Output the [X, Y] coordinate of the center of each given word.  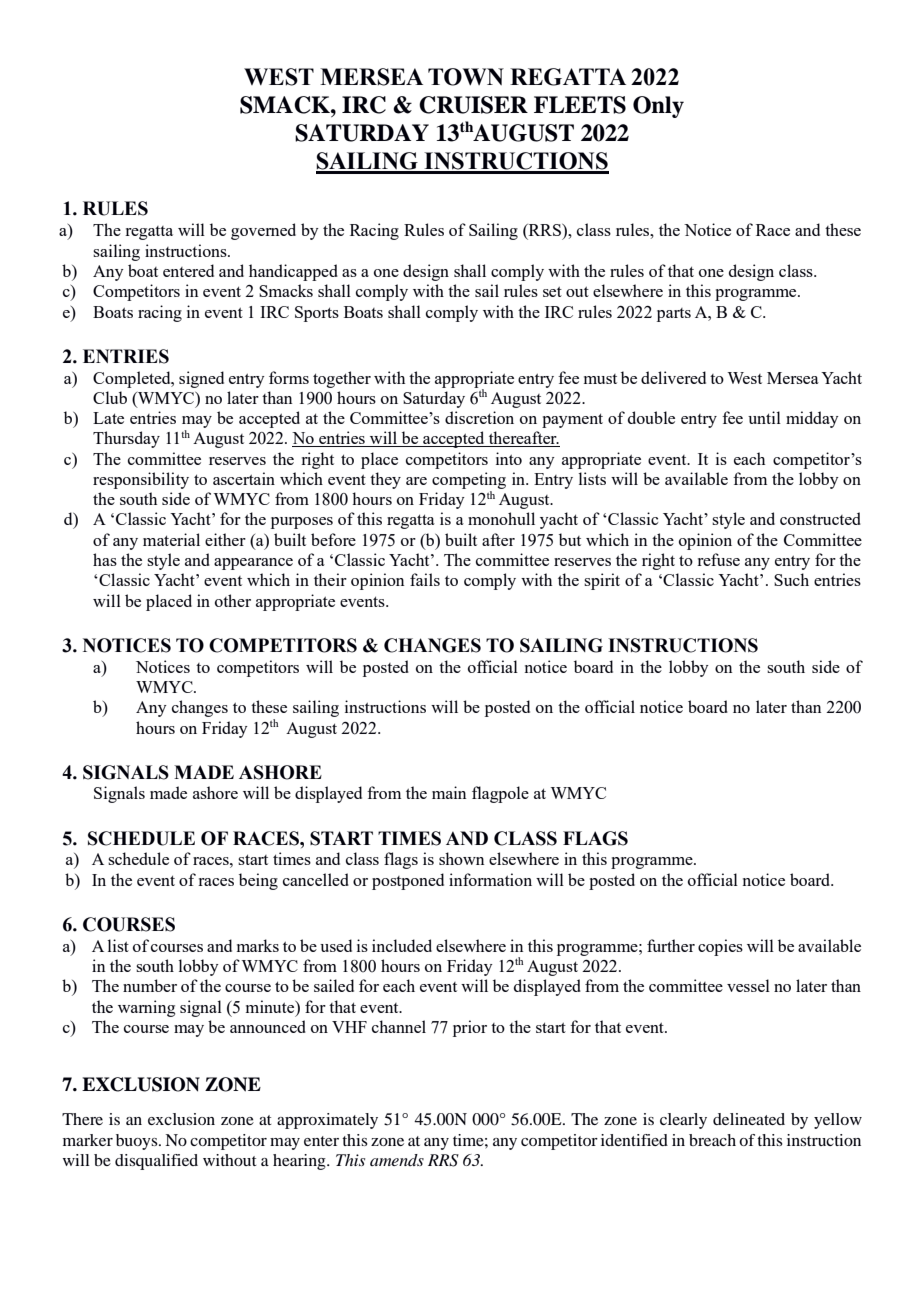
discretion [479, 417]
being [258, 881]
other [233, 600]
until [764, 417]
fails [425, 579]
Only [658, 107]
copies [720, 947]
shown [461, 858]
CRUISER [473, 105]
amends [397, 1160]
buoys [138, 1142]
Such [791, 579]
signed [201, 379]
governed [263, 231]
